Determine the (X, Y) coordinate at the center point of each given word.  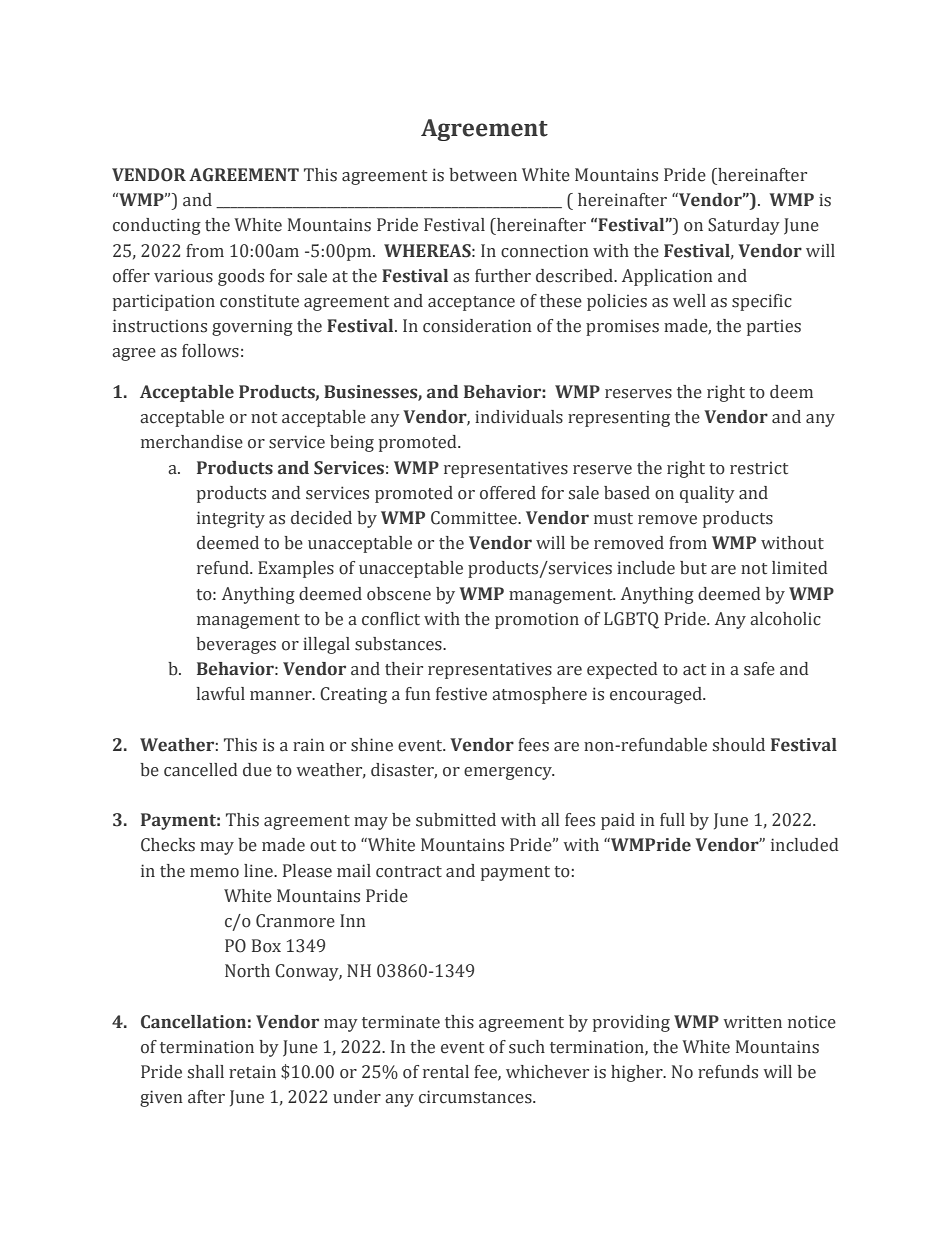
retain (252, 1072)
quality (707, 494)
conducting (157, 226)
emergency (509, 773)
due (257, 770)
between (483, 175)
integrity (231, 519)
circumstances (476, 1097)
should (739, 745)
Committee (475, 518)
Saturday (744, 226)
